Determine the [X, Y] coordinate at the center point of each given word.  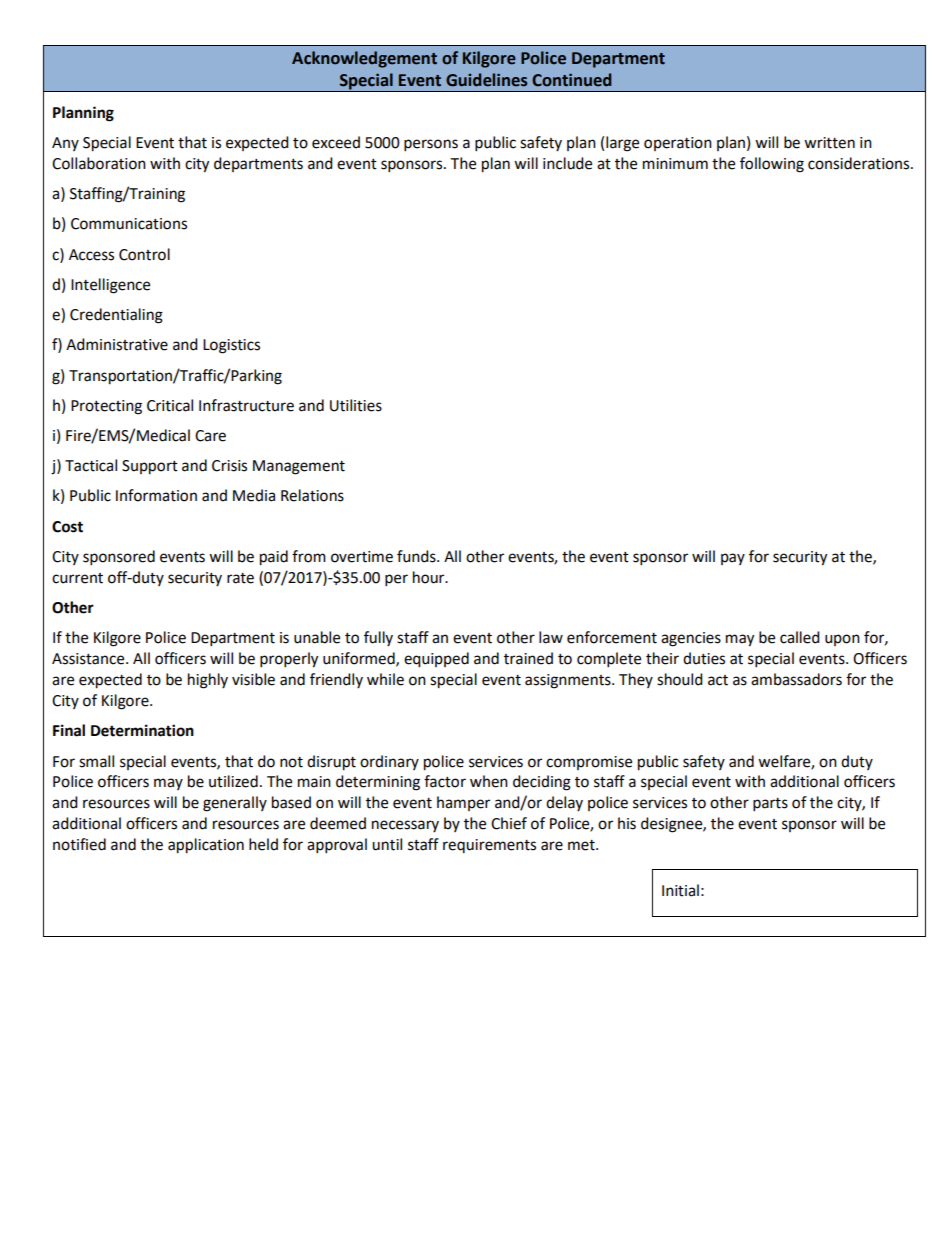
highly [208, 681]
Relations [312, 495]
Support [150, 467]
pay [733, 559]
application [206, 846]
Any [65, 144]
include [567, 163]
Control [144, 254]
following [772, 165]
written [829, 143]
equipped [436, 660]
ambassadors [796, 679]
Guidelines [486, 80]
